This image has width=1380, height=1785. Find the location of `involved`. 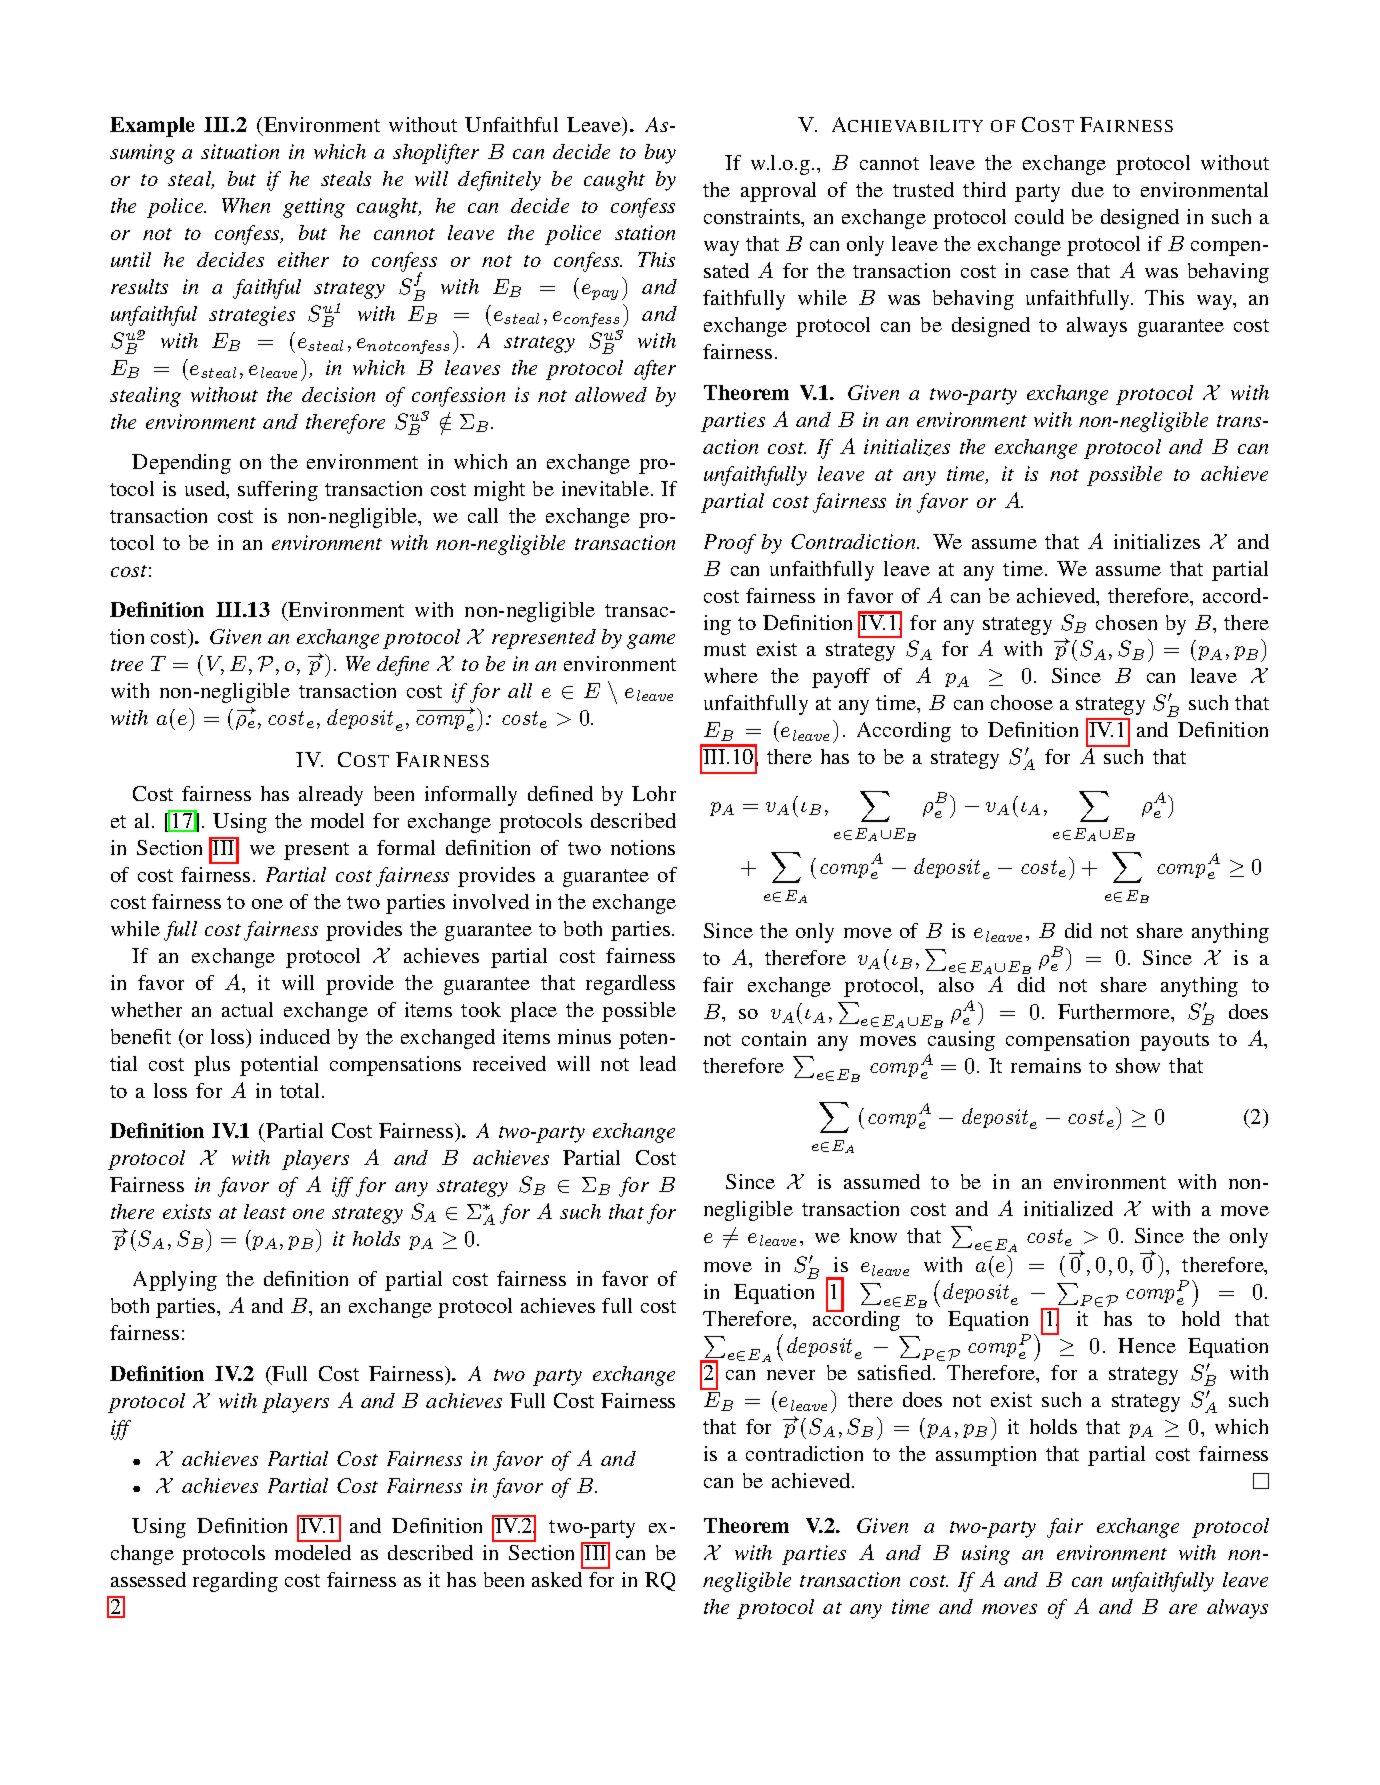

involved is located at coordinates (491, 901).
